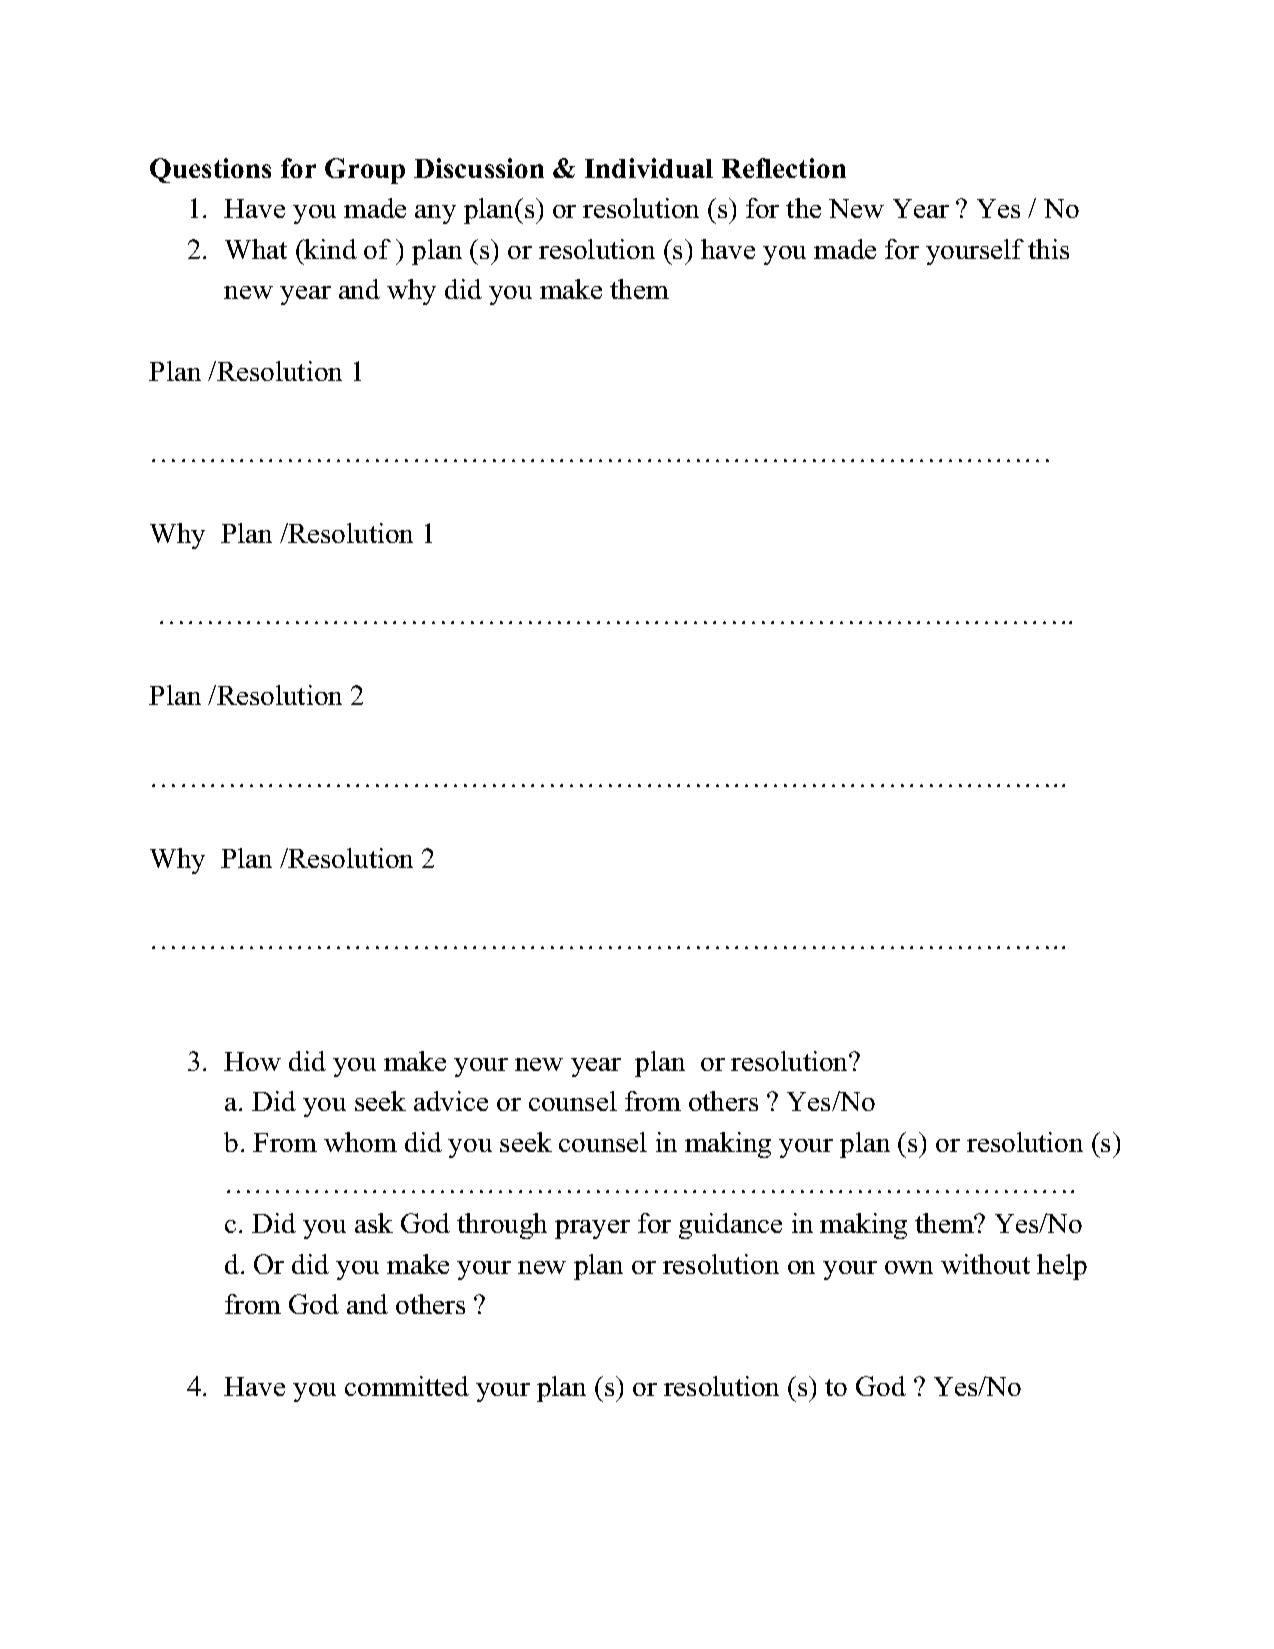 The image size is (1274, 1649). I want to click on this, so click(1048, 249).
